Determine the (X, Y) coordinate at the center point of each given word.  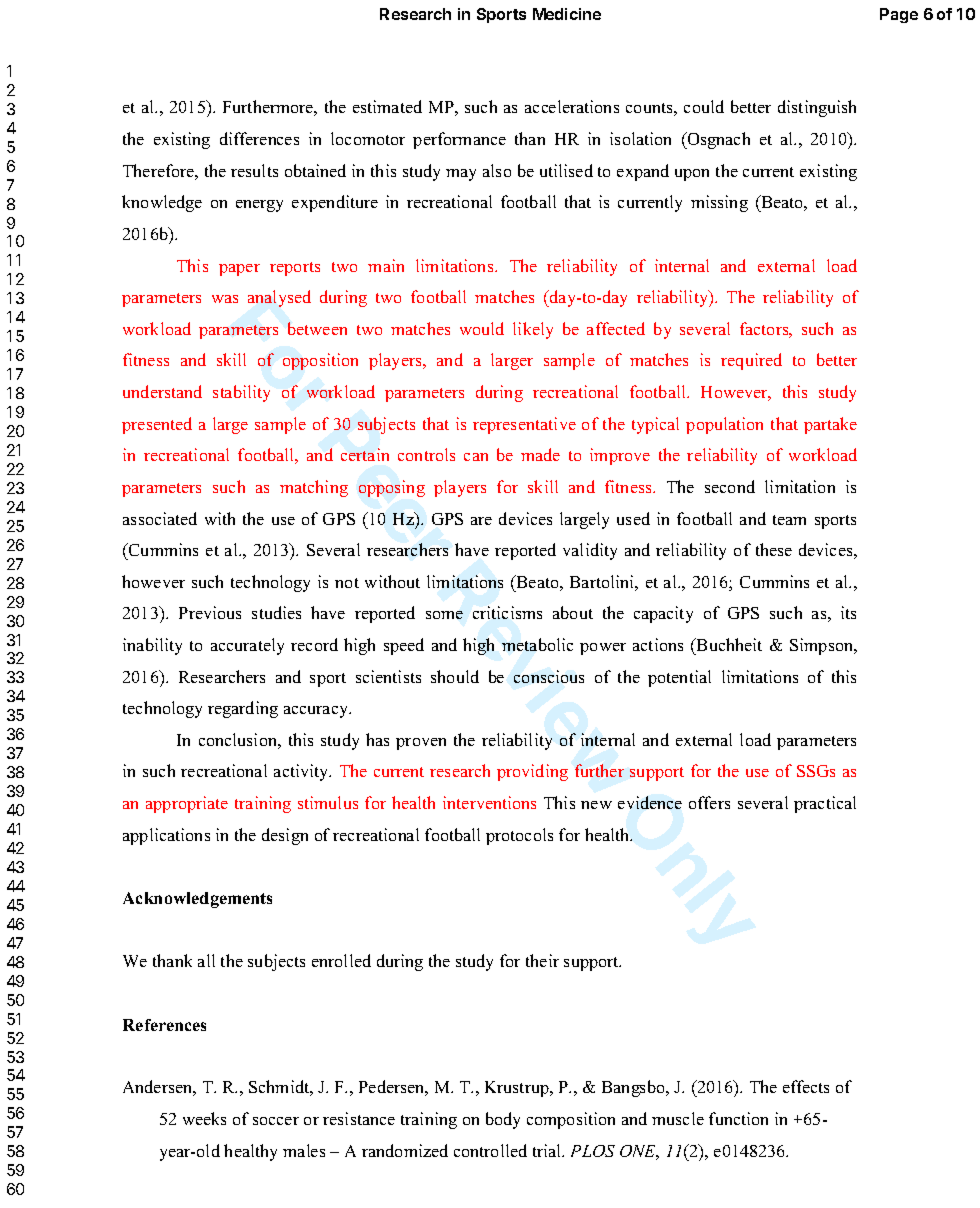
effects (806, 1086)
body (503, 1120)
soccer (276, 1121)
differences (259, 138)
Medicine (567, 14)
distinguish (817, 108)
